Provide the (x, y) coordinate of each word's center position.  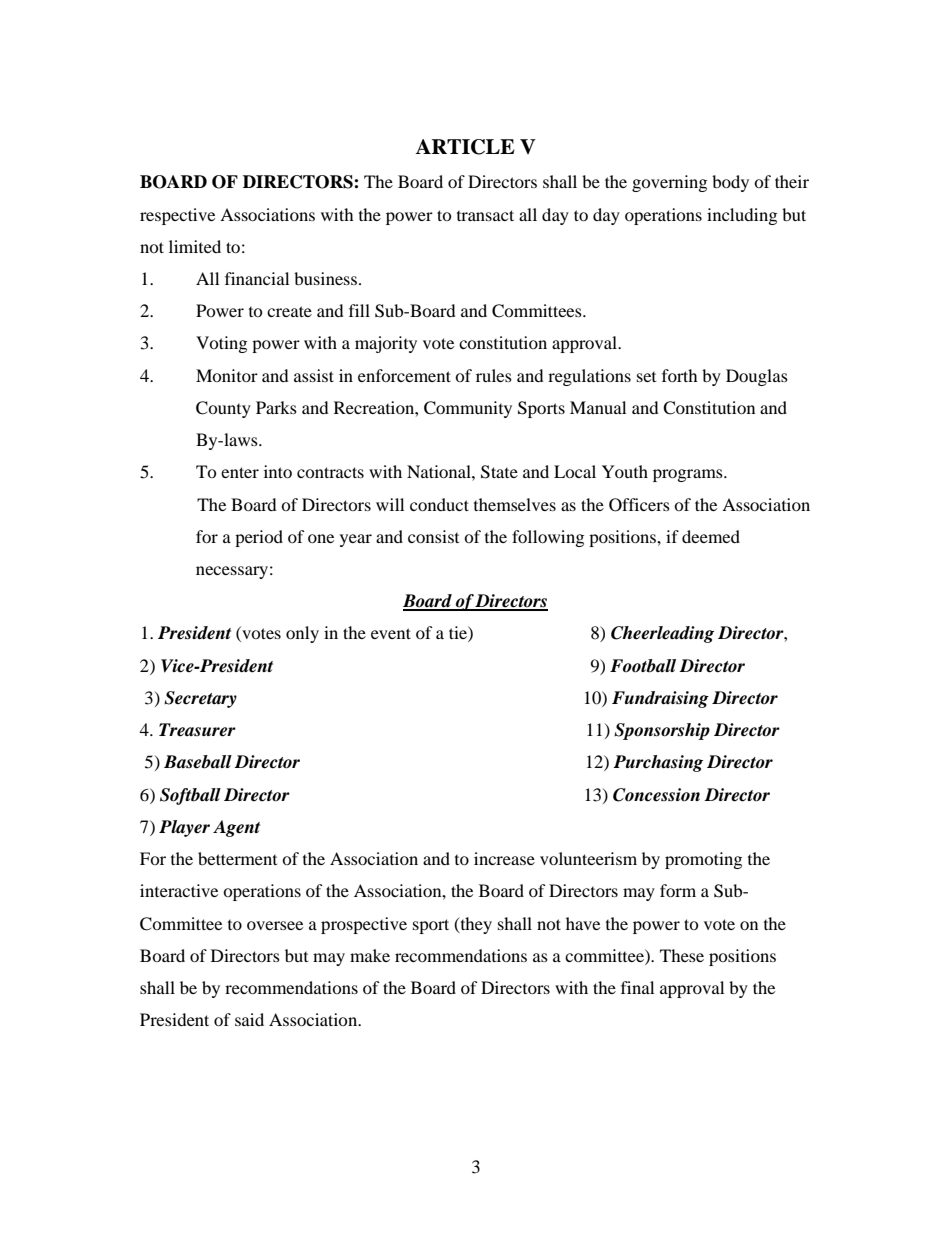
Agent (236, 828)
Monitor (227, 375)
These (682, 955)
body (730, 183)
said (249, 1019)
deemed (711, 536)
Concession (656, 795)
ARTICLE (465, 147)
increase (504, 858)
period (259, 538)
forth (680, 375)
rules (494, 375)
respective (177, 216)
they (475, 925)
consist (433, 536)
